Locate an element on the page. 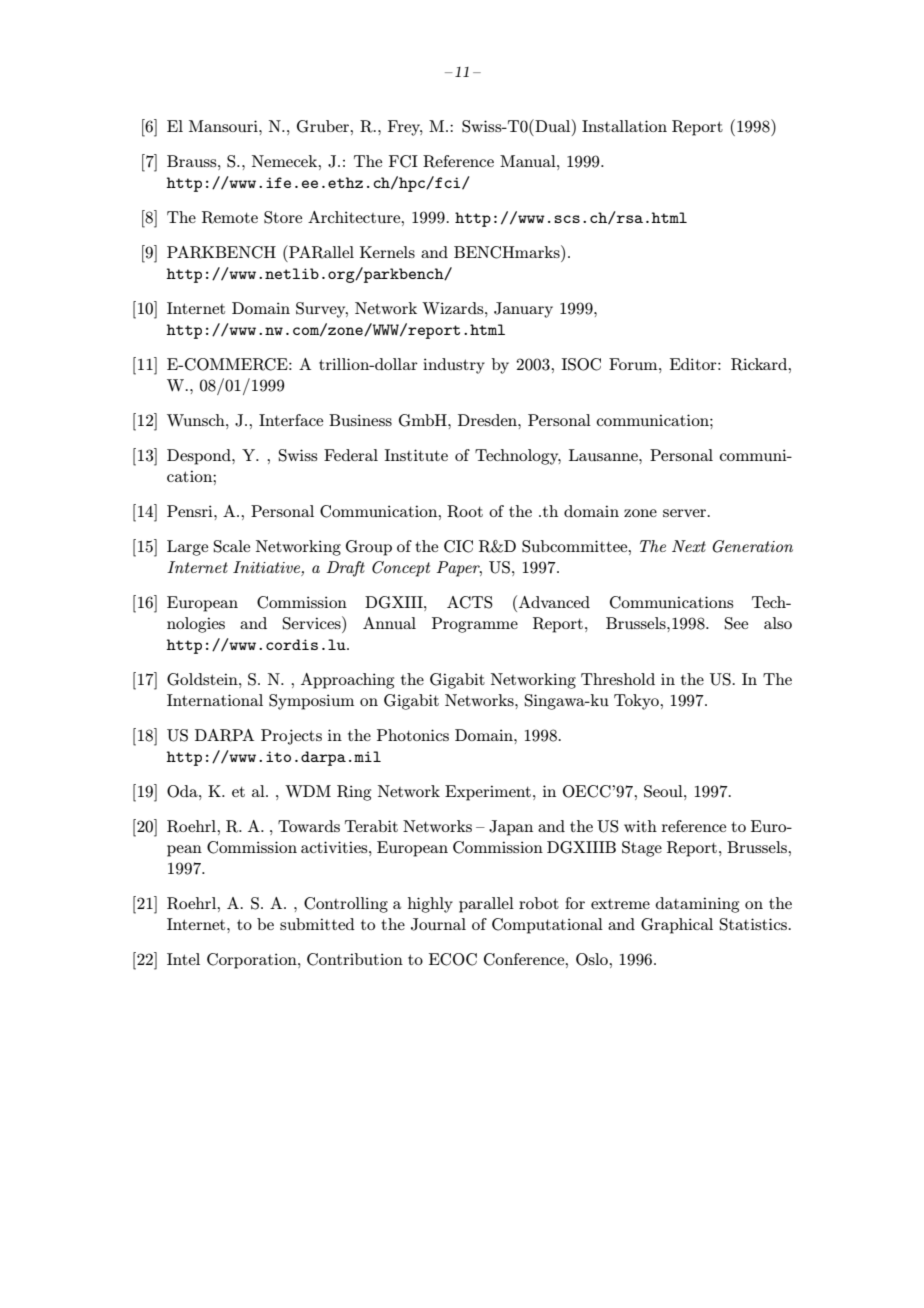  Mansouri is located at coordinates (224, 126).
